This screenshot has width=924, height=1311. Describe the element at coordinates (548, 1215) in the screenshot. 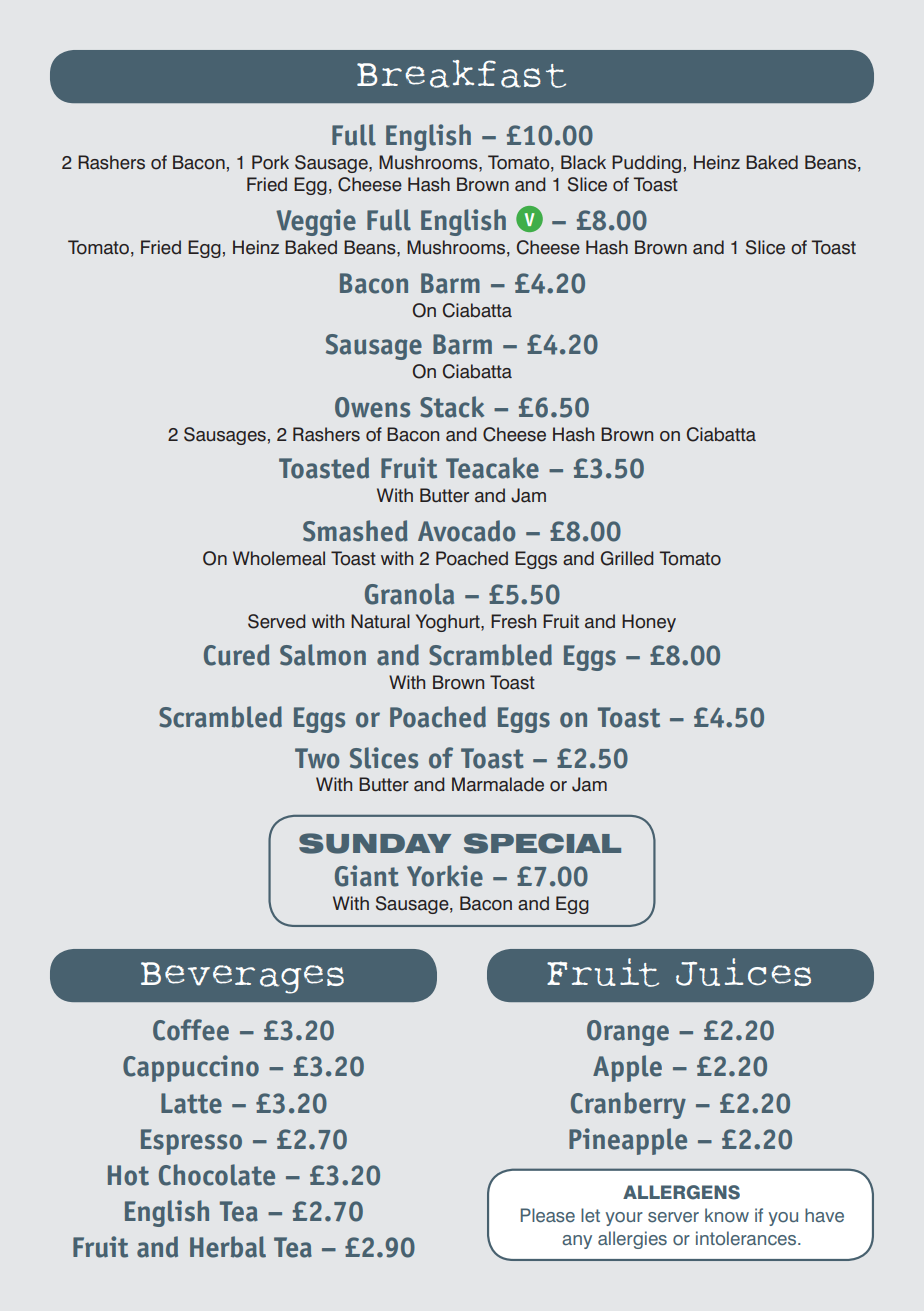

I see `Please` at that location.
